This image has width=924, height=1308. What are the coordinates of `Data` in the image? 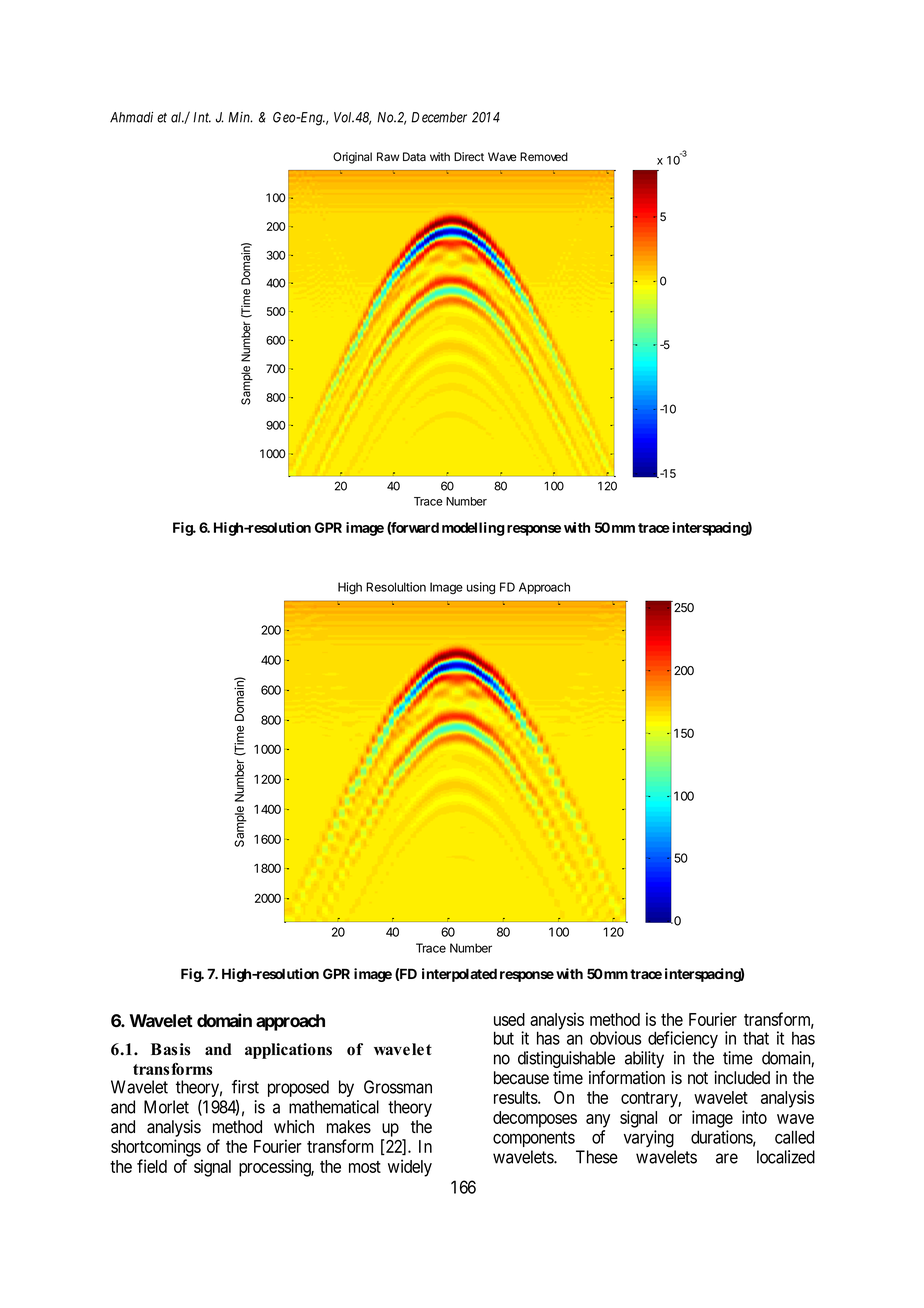 It's located at (414, 157).
